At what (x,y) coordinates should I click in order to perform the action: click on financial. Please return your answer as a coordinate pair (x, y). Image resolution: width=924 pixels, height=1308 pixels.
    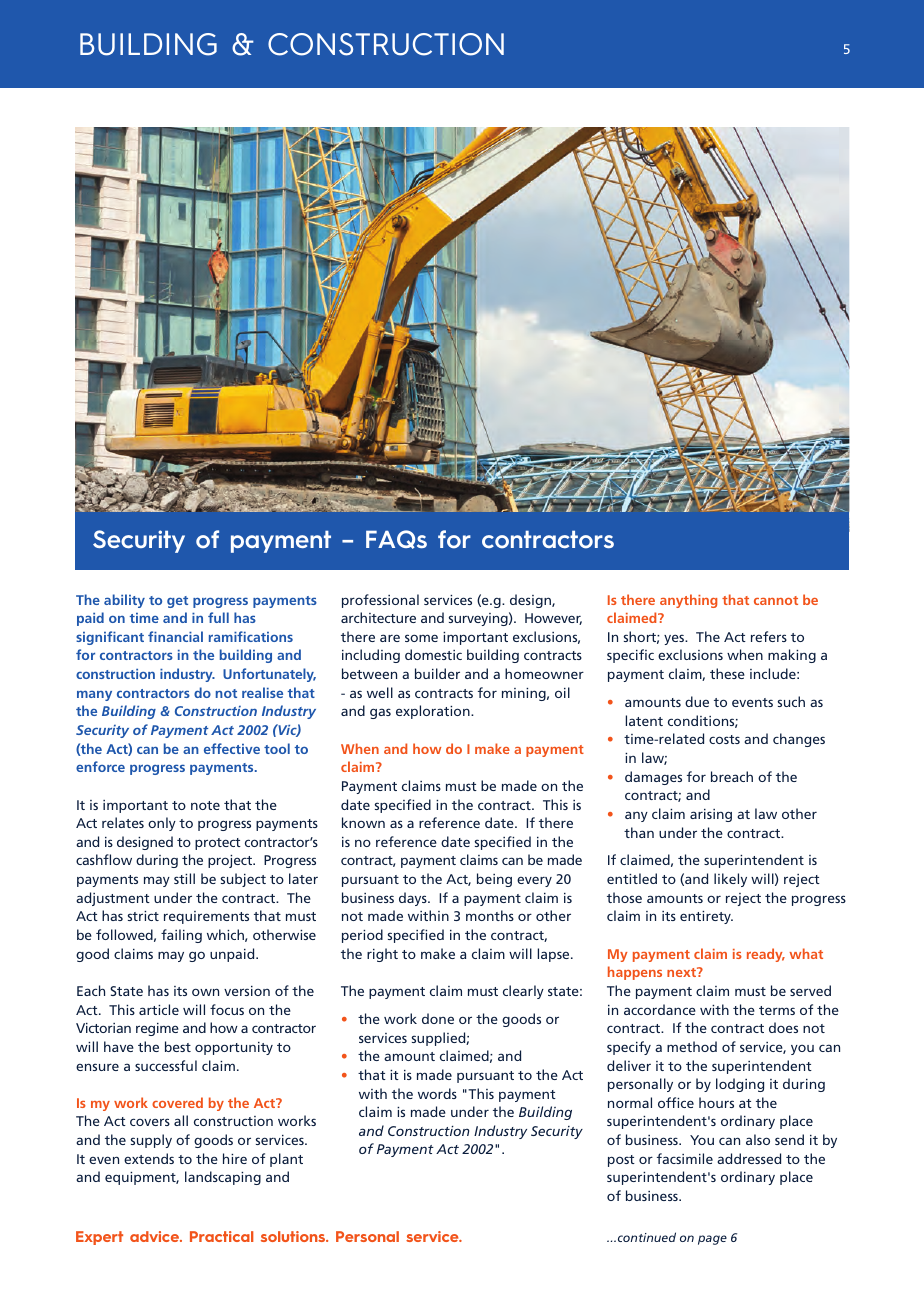
    Looking at the image, I should click on (175, 636).
